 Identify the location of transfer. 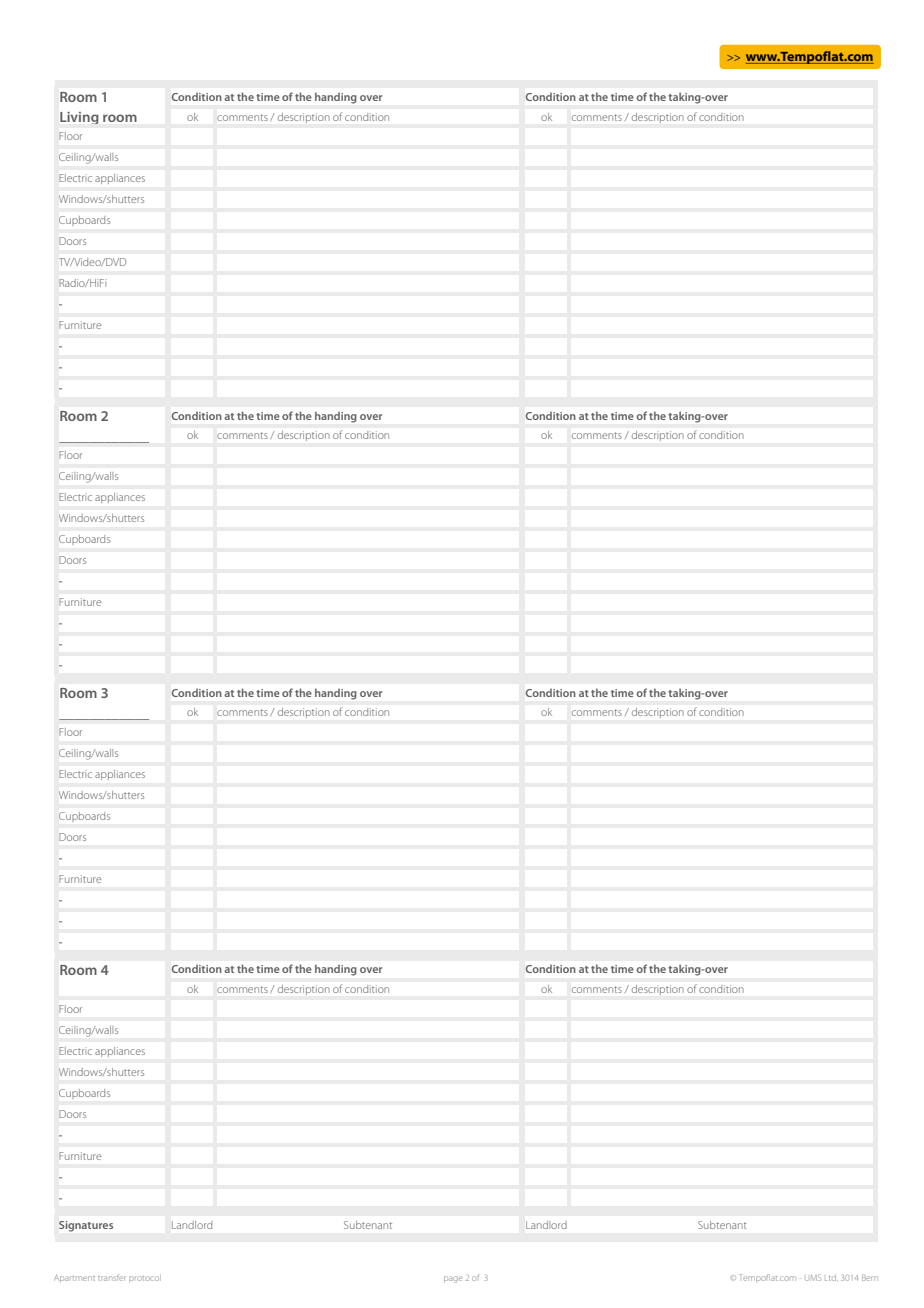
(112, 1277).
